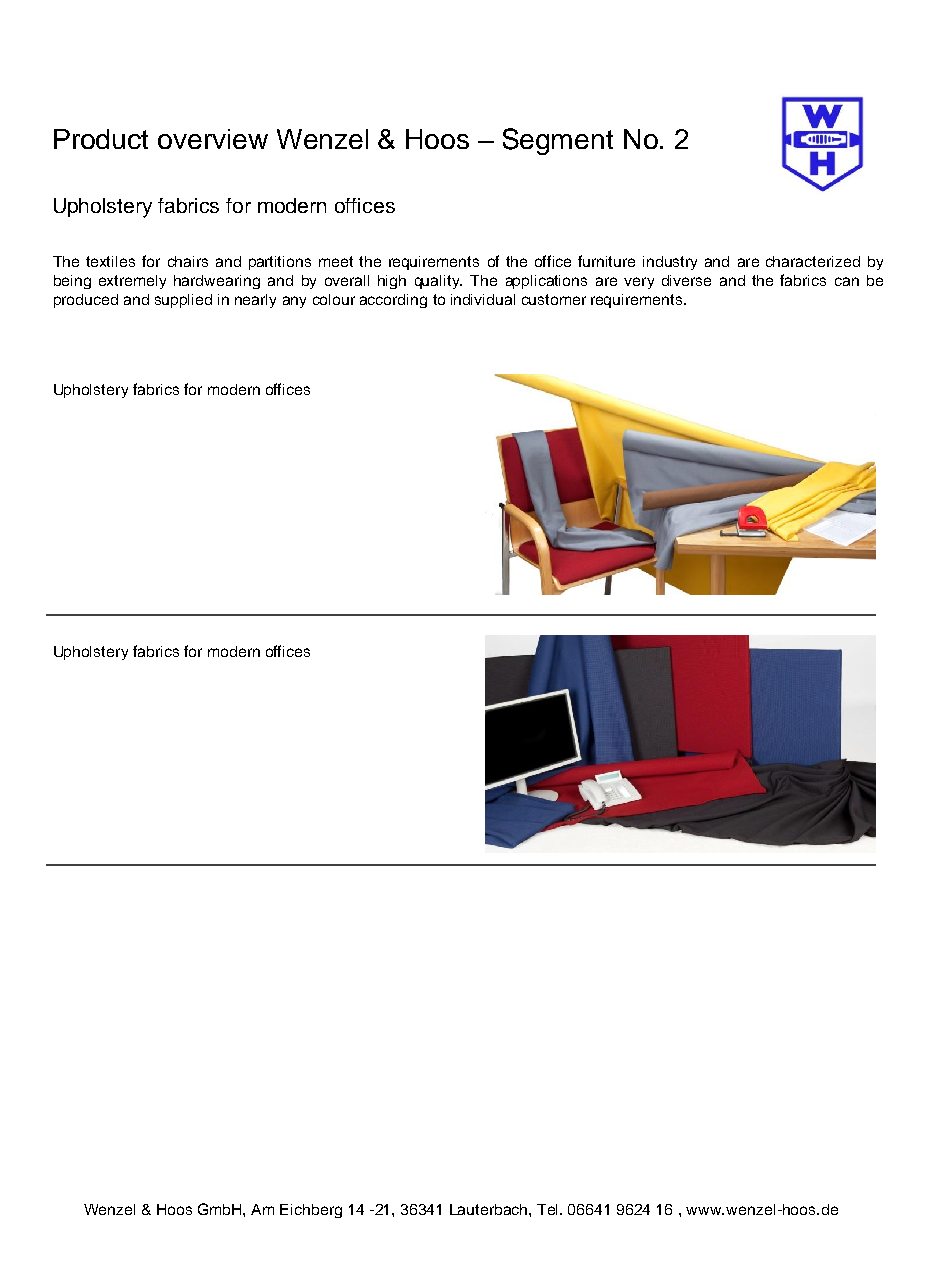  What do you see at coordinates (213, 139) in the screenshot?
I see `overview` at bounding box center [213, 139].
